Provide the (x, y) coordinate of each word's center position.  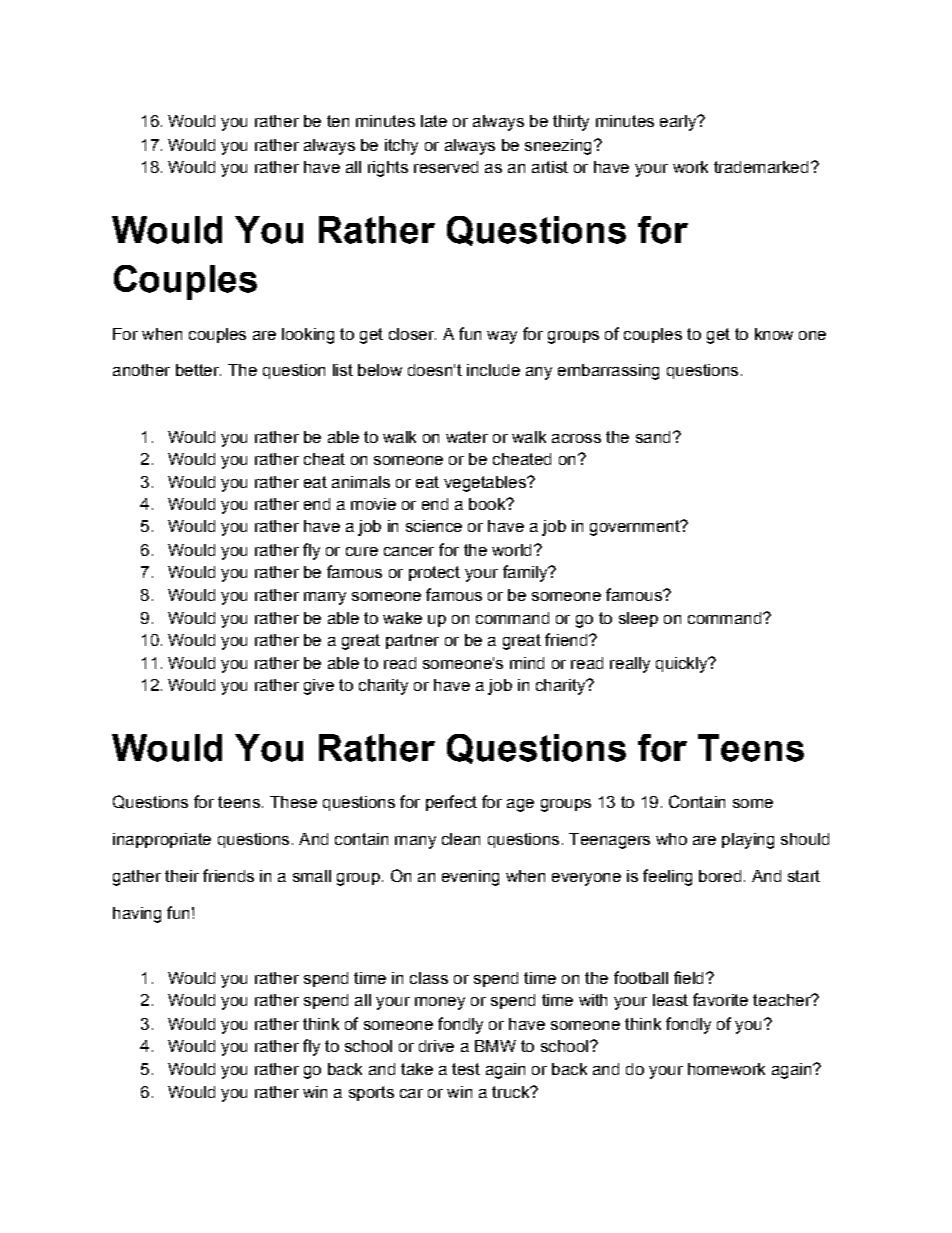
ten (338, 121)
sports (371, 1093)
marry (325, 598)
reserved (446, 167)
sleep (638, 619)
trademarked (761, 167)
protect (434, 573)
